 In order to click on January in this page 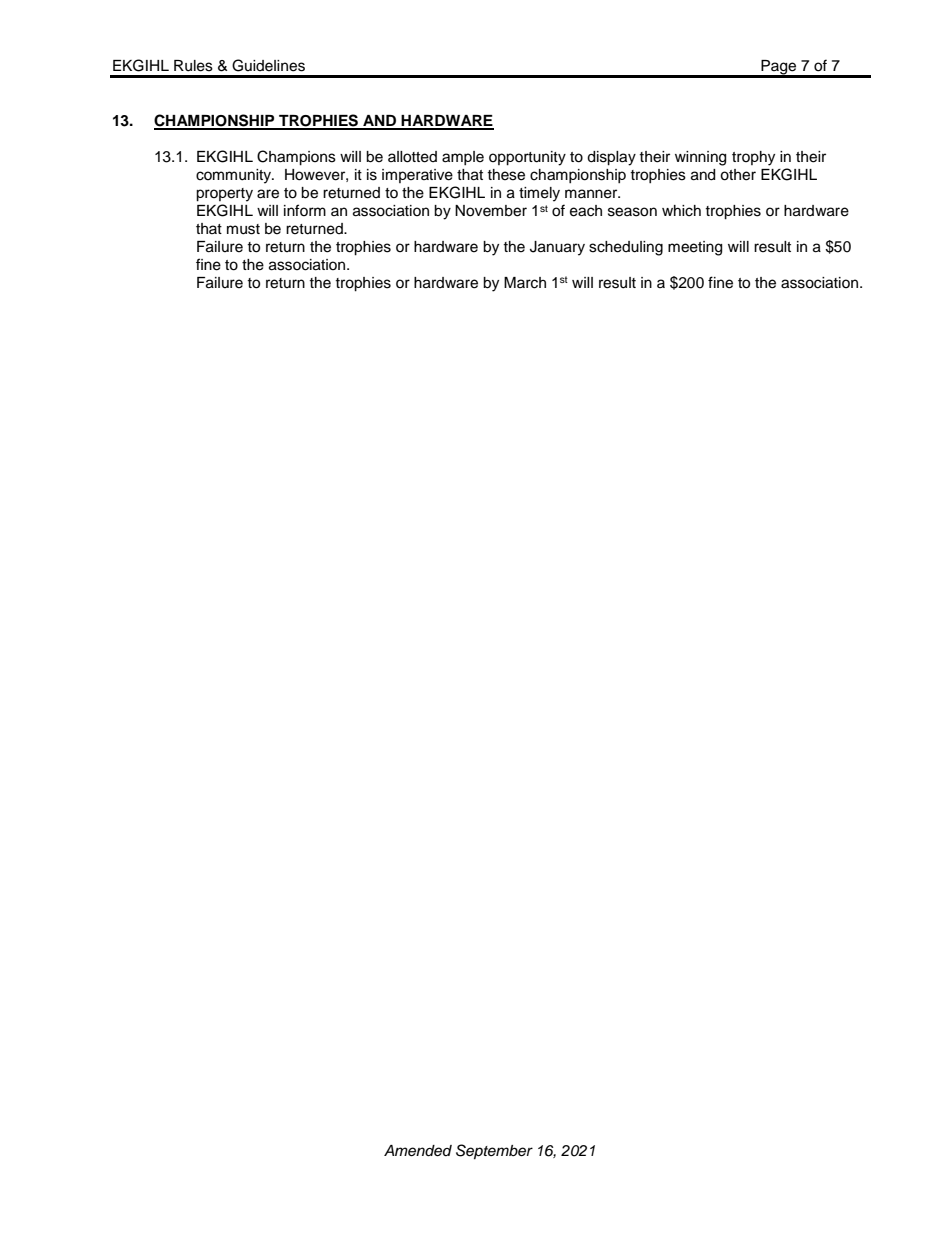, I will do `click(557, 248)`.
